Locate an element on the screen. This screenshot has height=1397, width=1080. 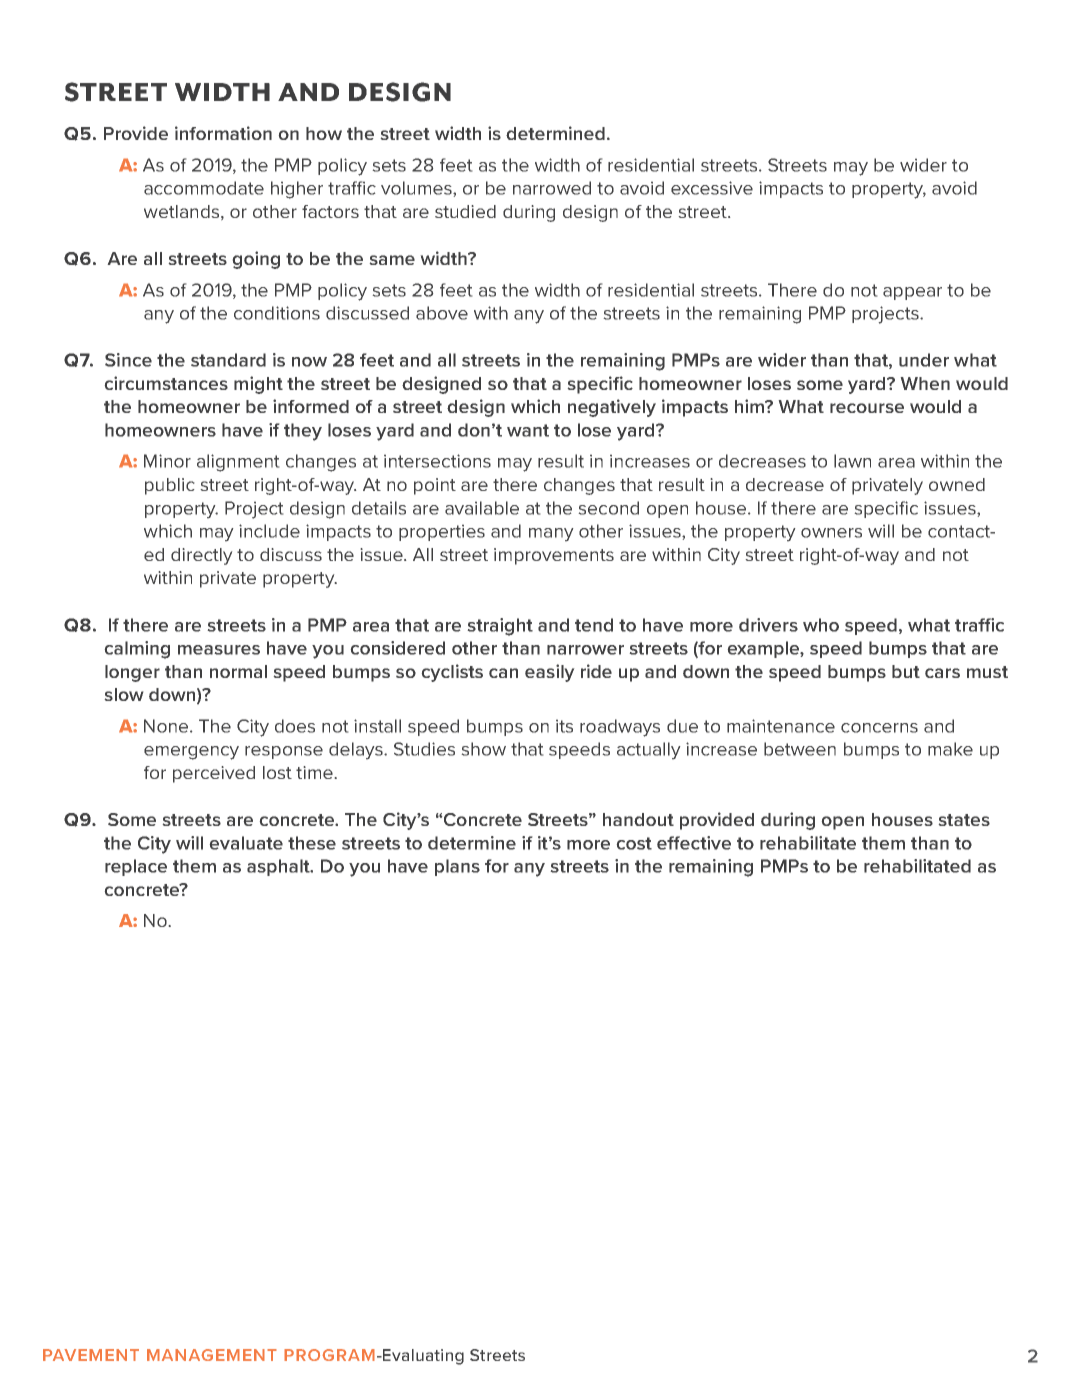
excessive is located at coordinates (712, 188).
